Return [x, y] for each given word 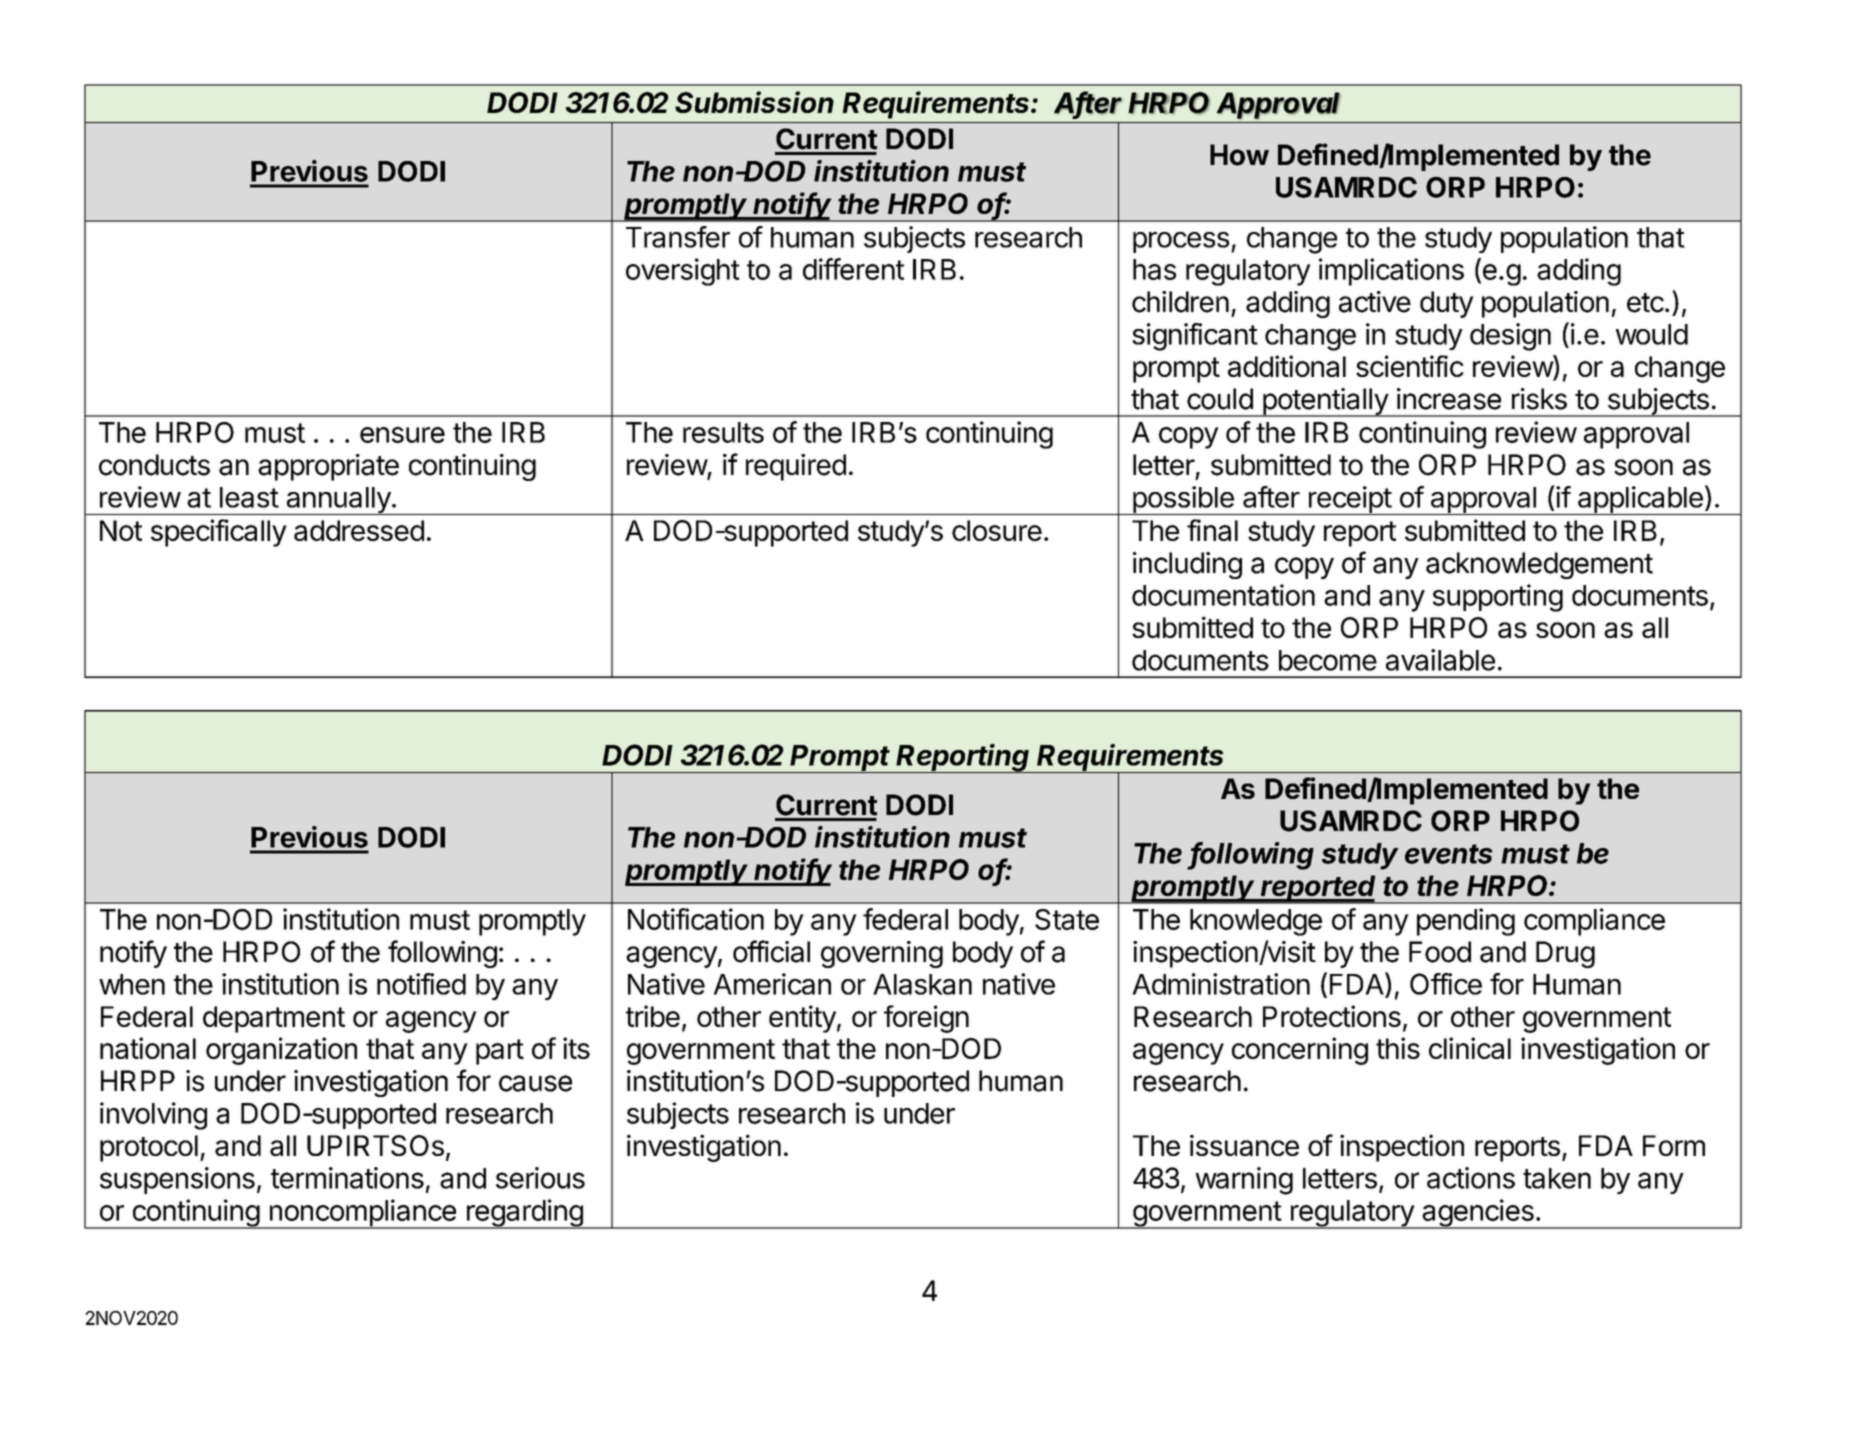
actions [1471, 1178]
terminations [347, 1178]
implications [1391, 272]
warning [1244, 1181]
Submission [754, 102]
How [1239, 155]
